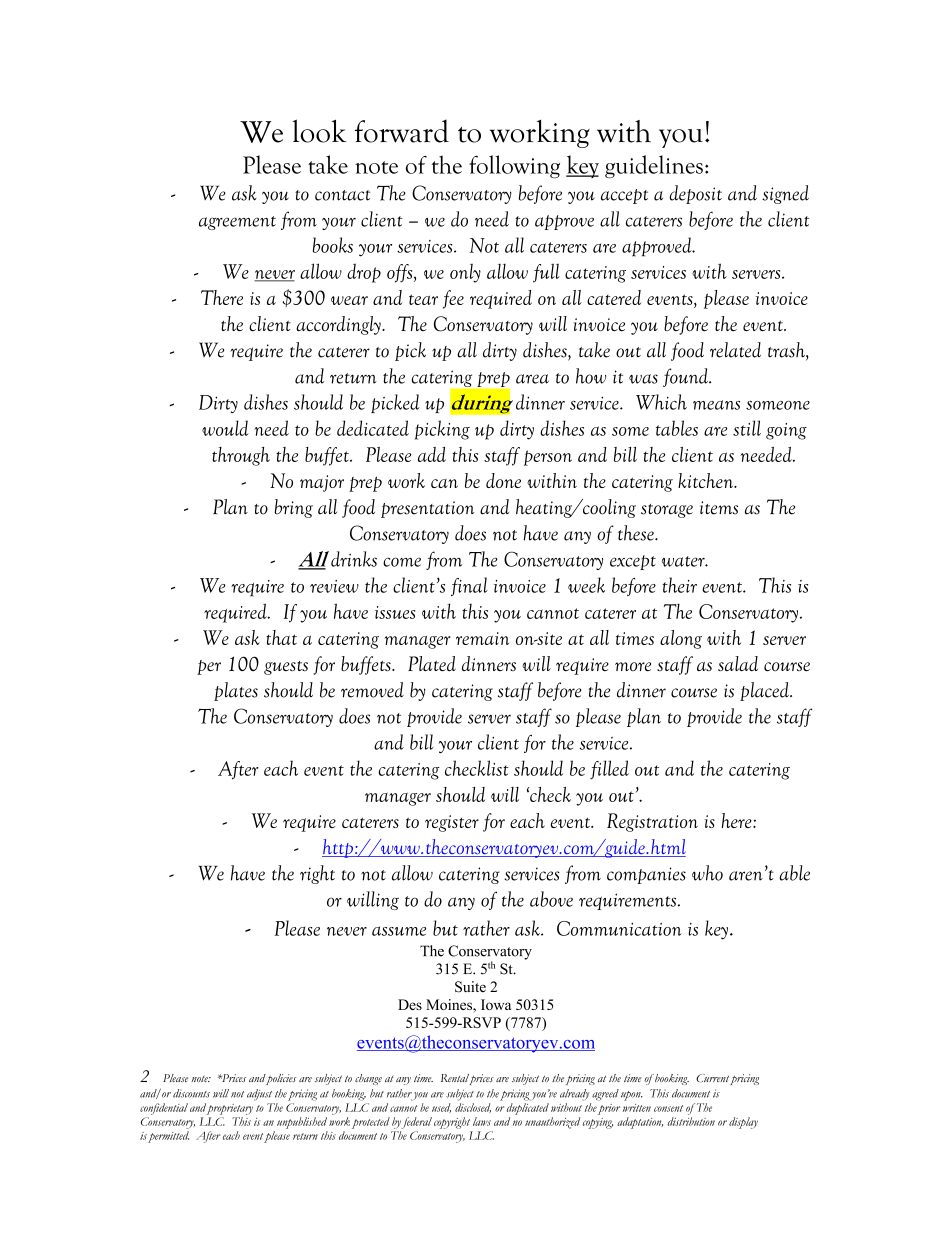 Image resolution: width=952 pixels, height=1233 pixels. I want to click on deposit, so click(695, 194).
